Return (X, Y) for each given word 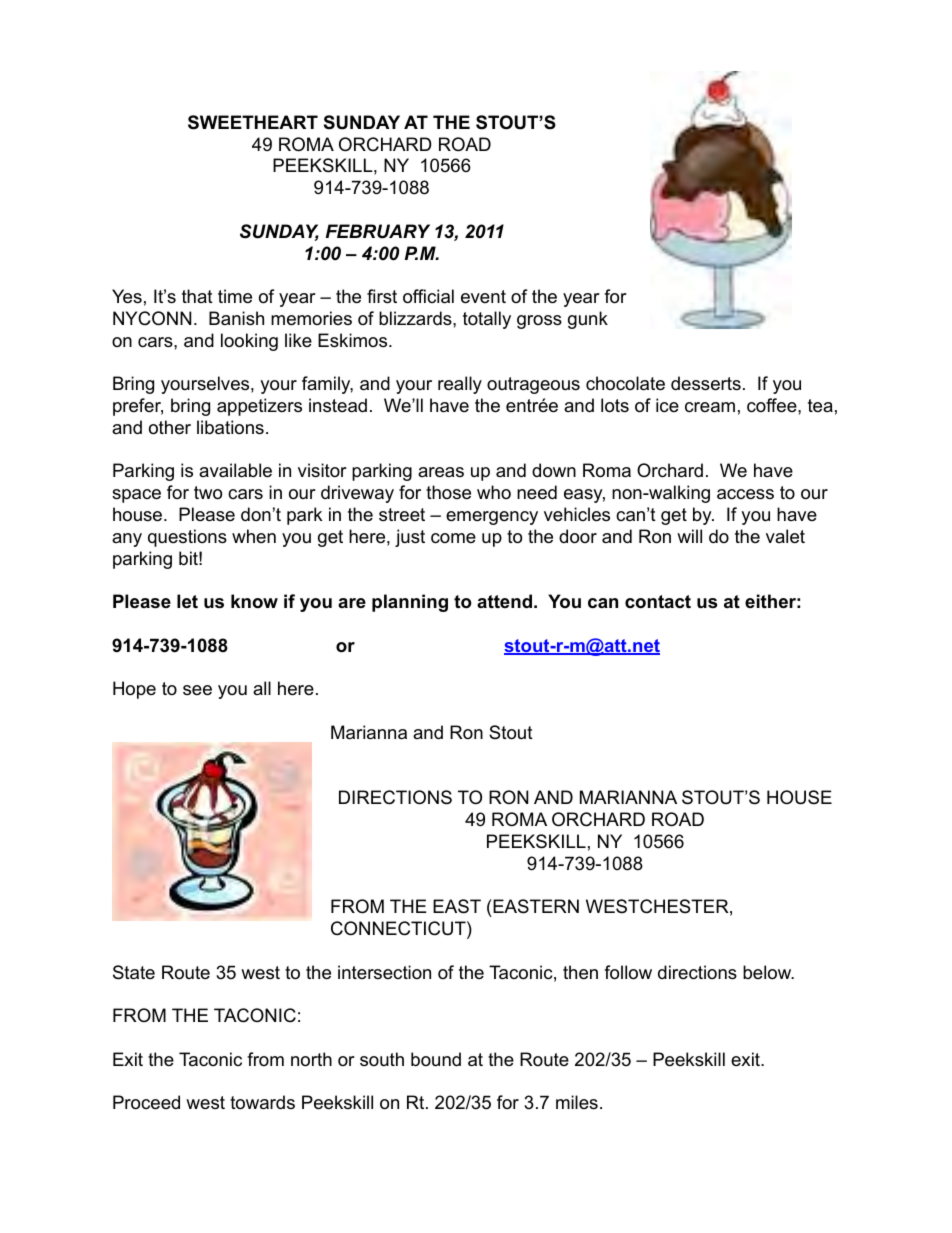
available (235, 470)
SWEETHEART (253, 122)
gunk (588, 320)
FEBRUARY (378, 231)
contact (658, 601)
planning (410, 603)
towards (262, 1102)
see (197, 690)
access (745, 494)
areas (441, 472)
